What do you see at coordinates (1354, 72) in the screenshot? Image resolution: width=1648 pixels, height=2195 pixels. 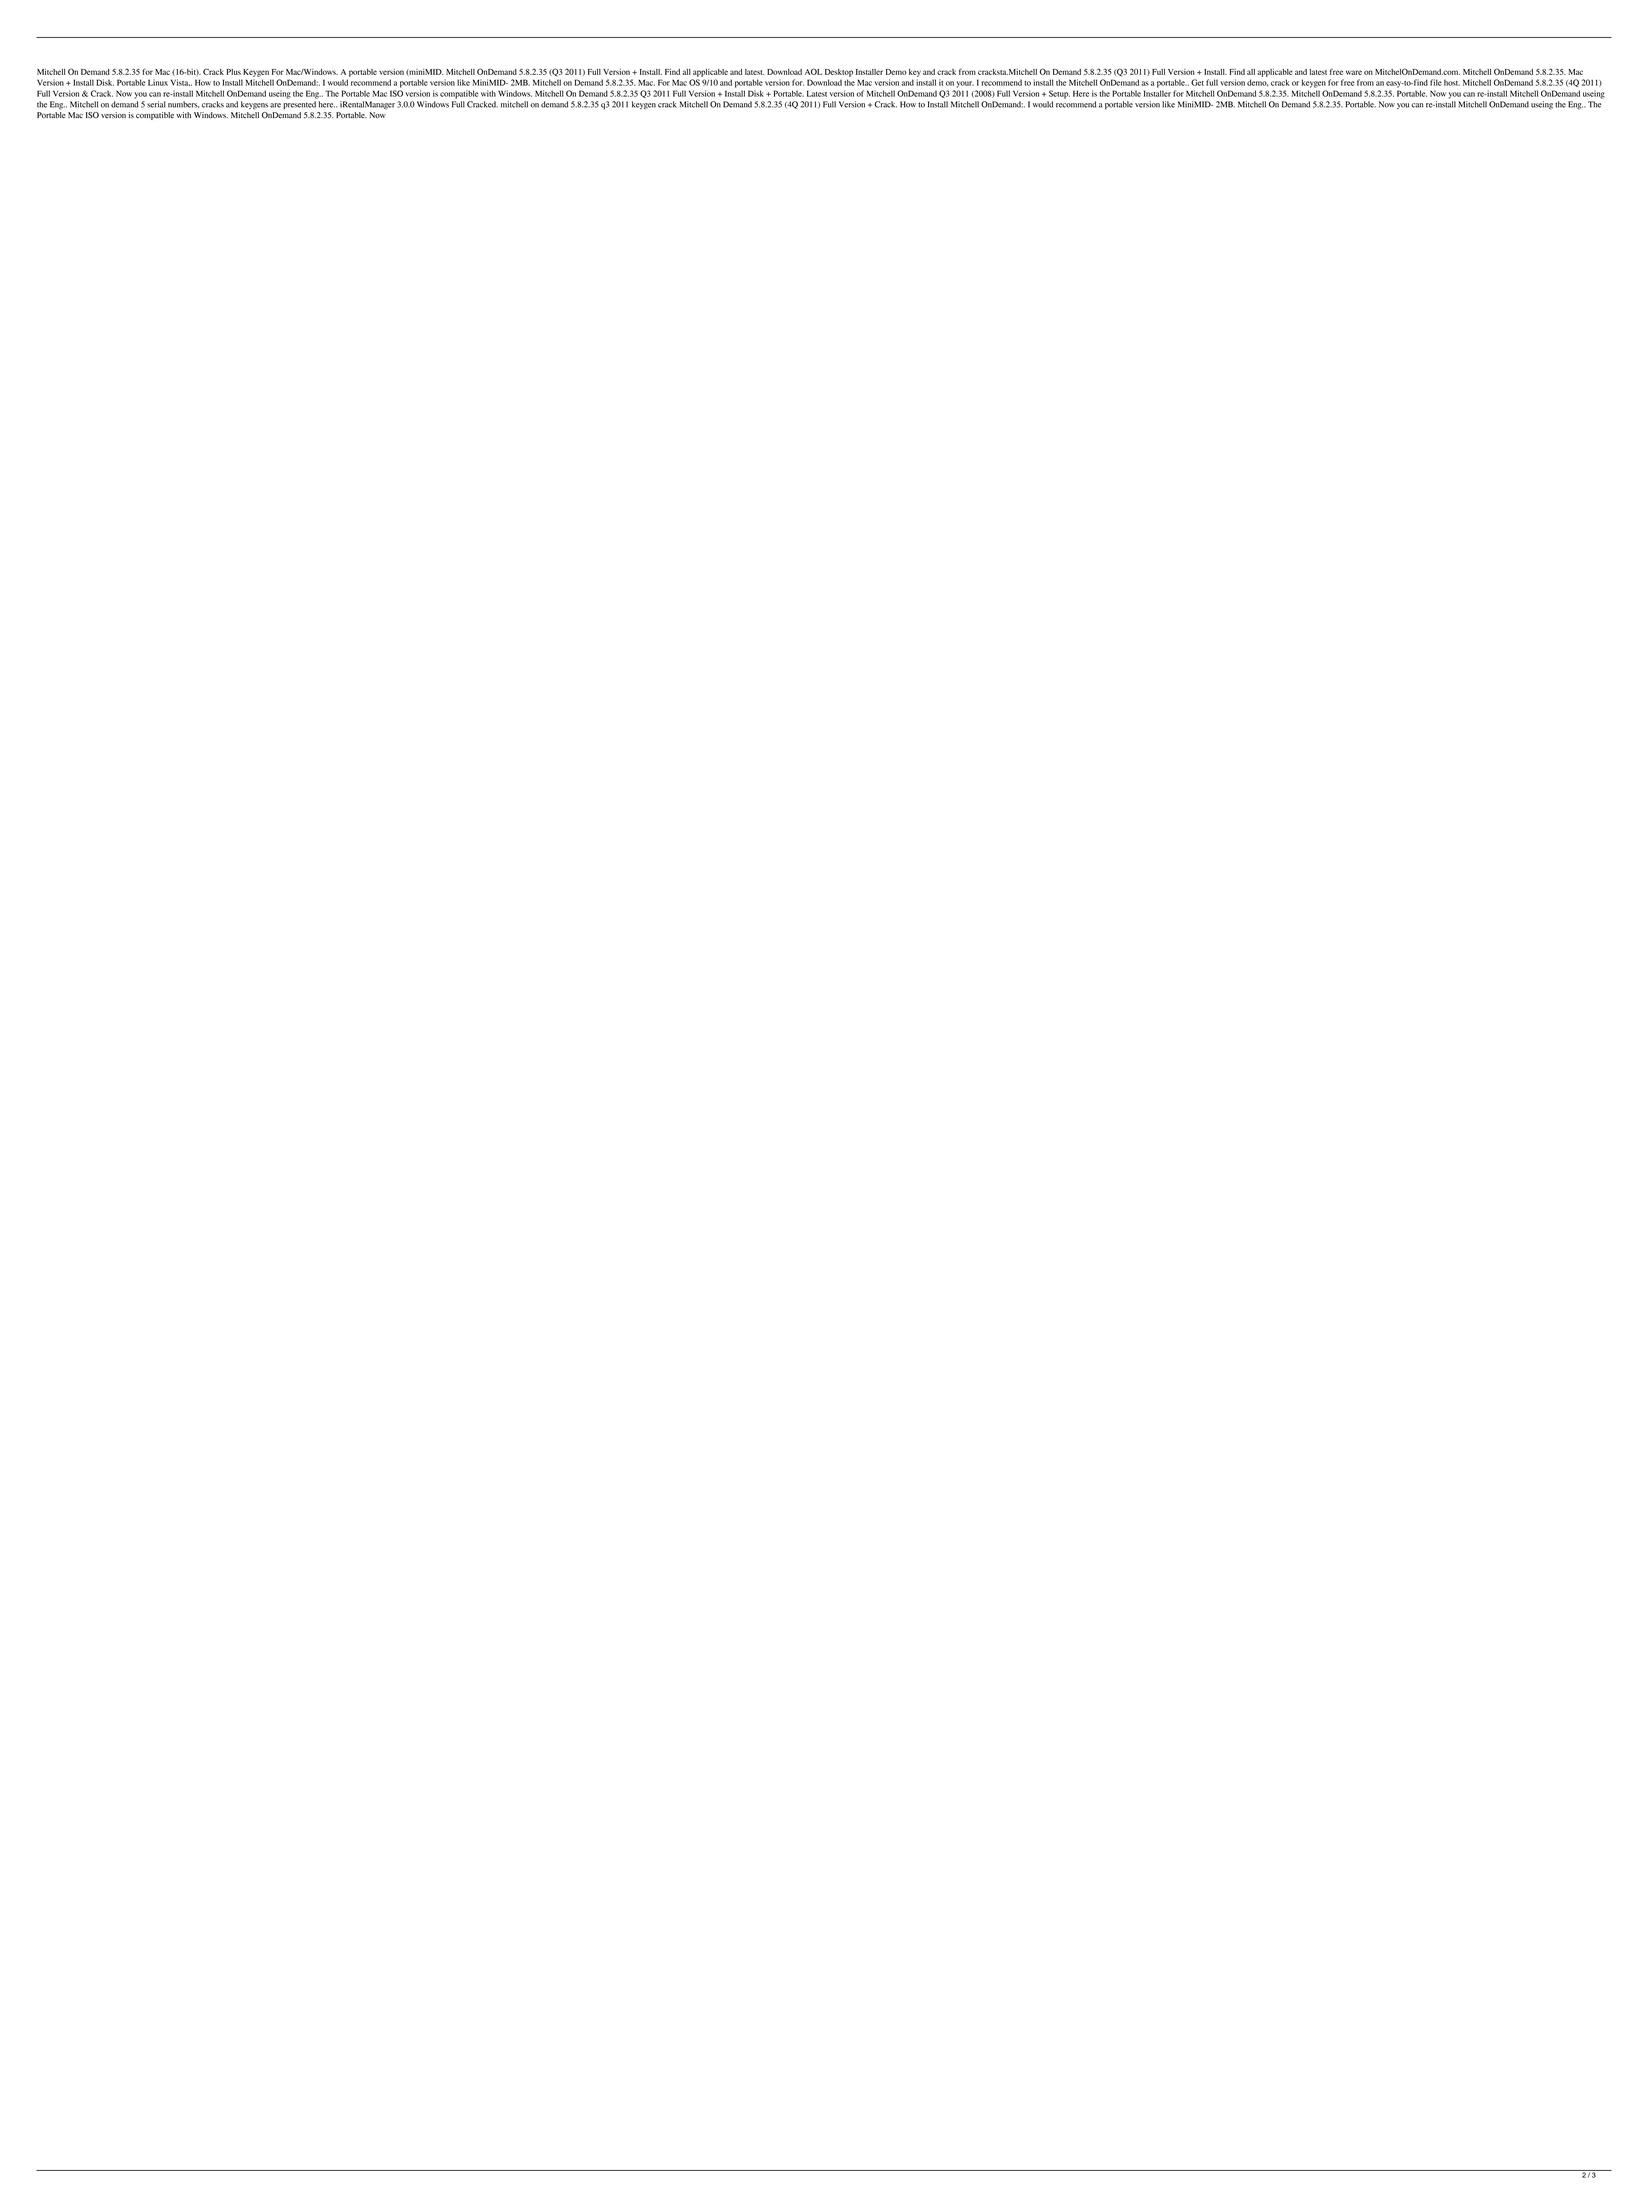 I see `ware` at bounding box center [1354, 72].
